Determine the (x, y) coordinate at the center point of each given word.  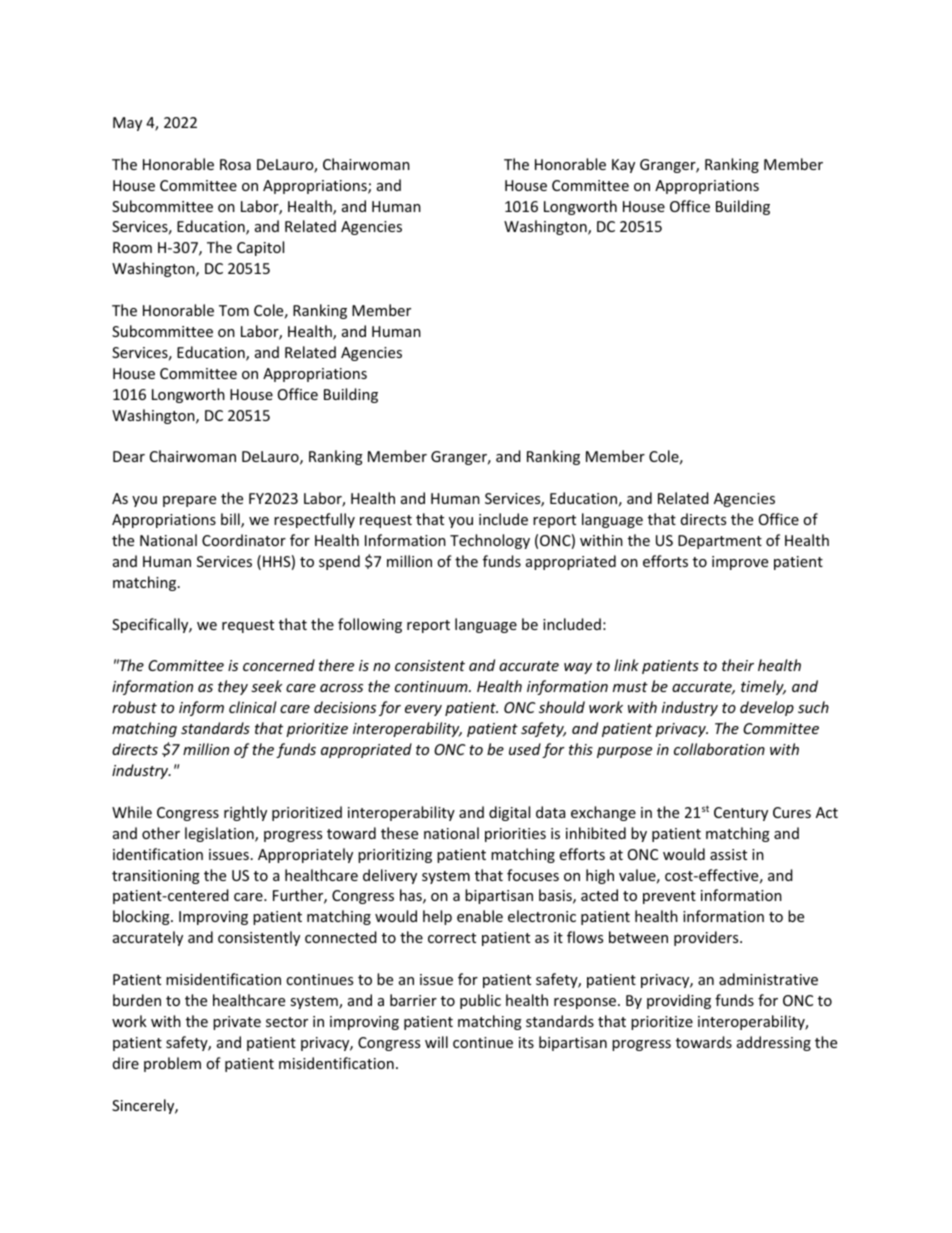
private (237, 1023)
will (436, 1042)
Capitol (260, 248)
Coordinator (244, 540)
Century (741, 814)
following (370, 625)
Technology (490, 541)
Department (720, 542)
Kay (623, 166)
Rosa (235, 164)
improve (740, 563)
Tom (234, 310)
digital (509, 813)
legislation (220, 834)
